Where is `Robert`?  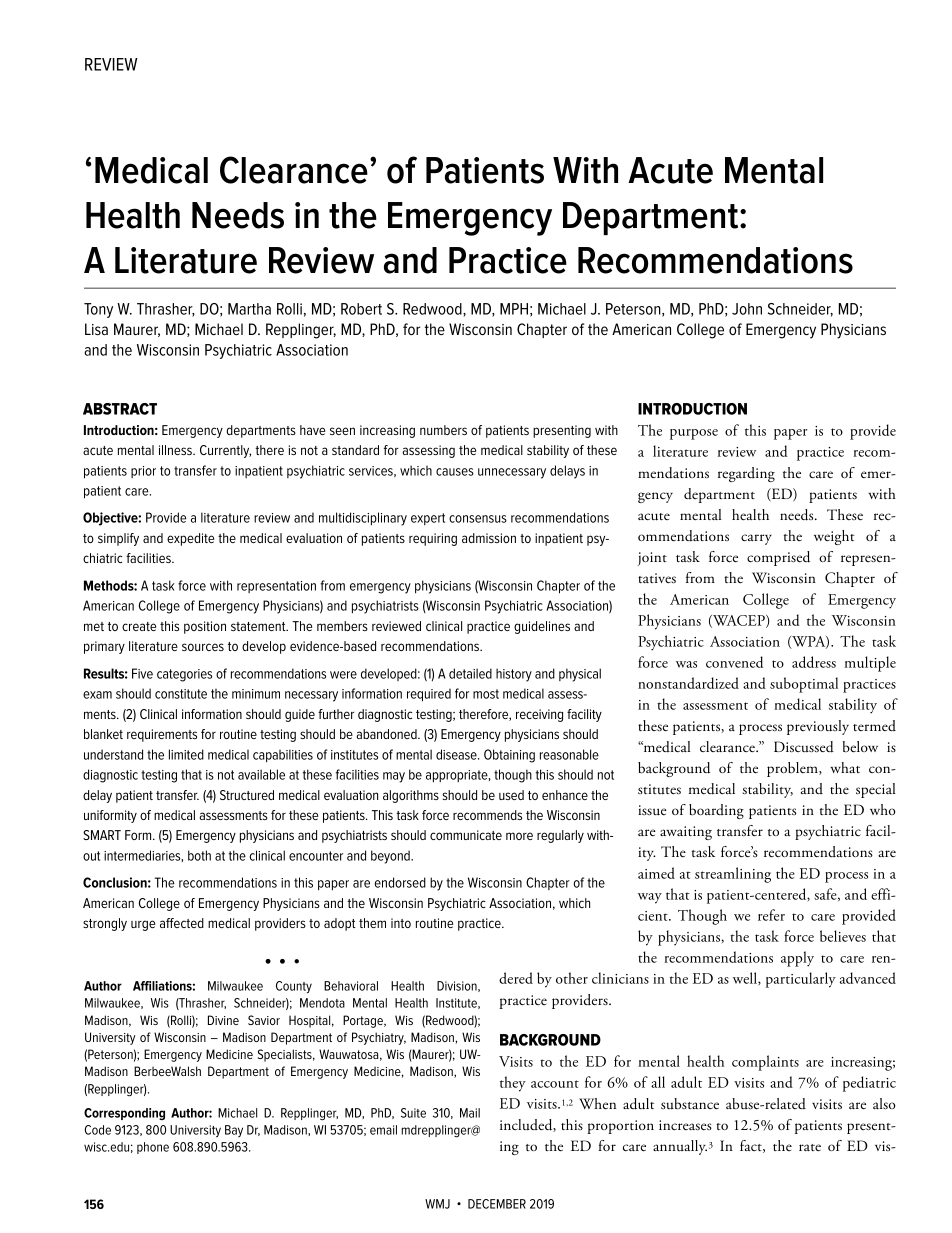 Robert is located at coordinates (361, 309).
